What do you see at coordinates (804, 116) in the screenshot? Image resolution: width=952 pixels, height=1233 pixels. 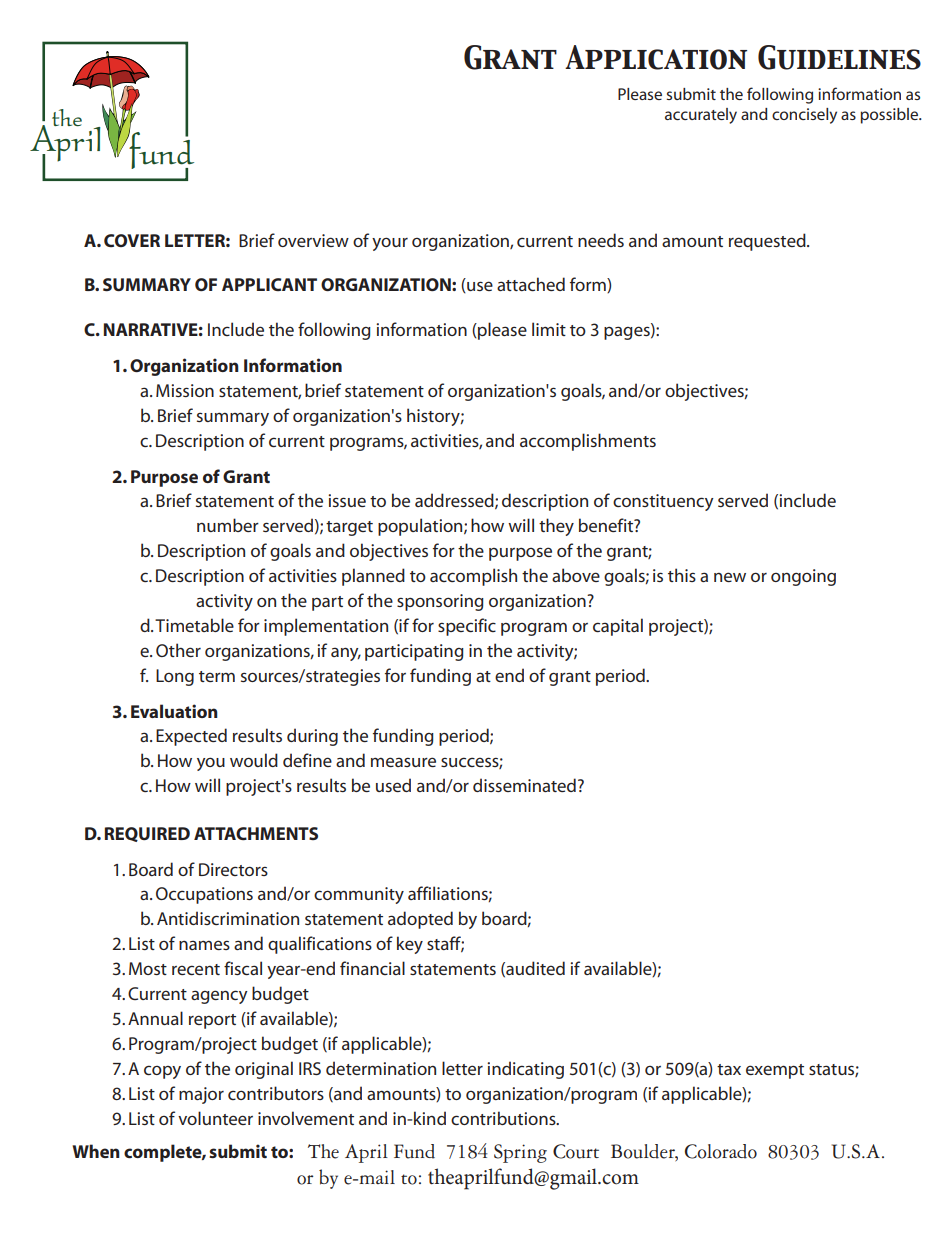 I see `concisely` at bounding box center [804, 116].
